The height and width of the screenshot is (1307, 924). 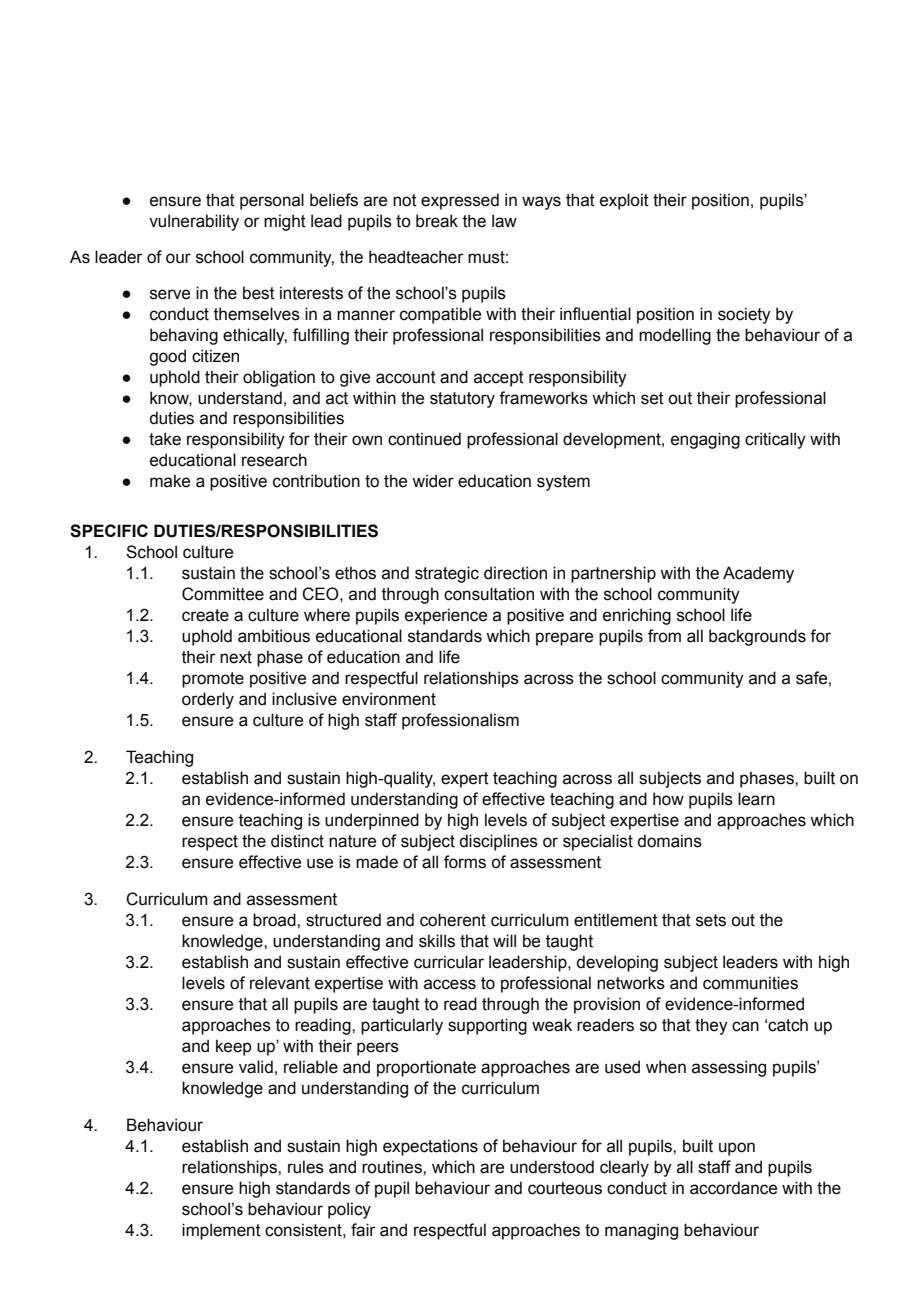 What do you see at coordinates (668, 799) in the screenshot?
I see `how` at bounding box center [668, 799].
